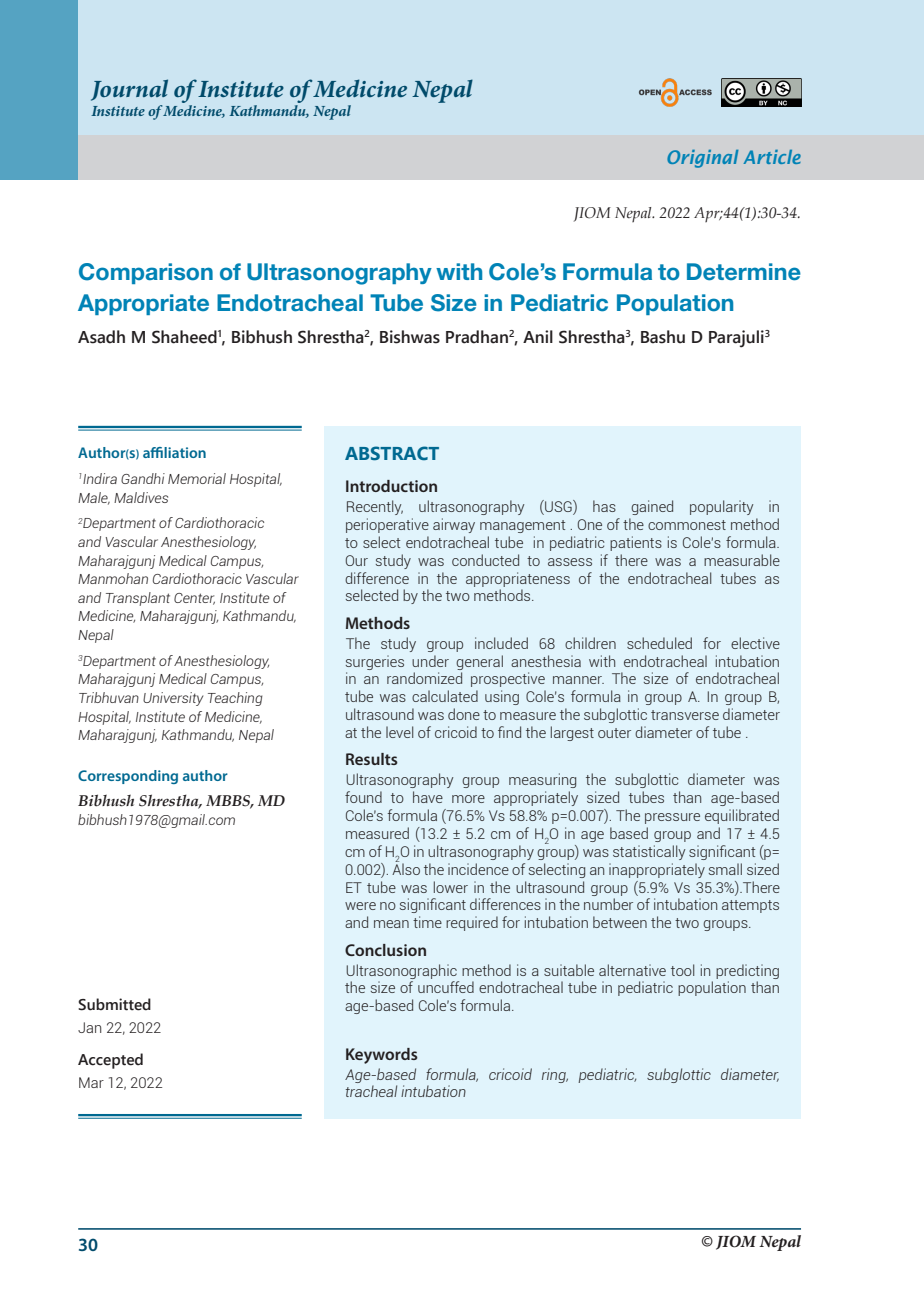 The height and width of the page is (1308, 924). I want to click on Original, so click(702, 159).
